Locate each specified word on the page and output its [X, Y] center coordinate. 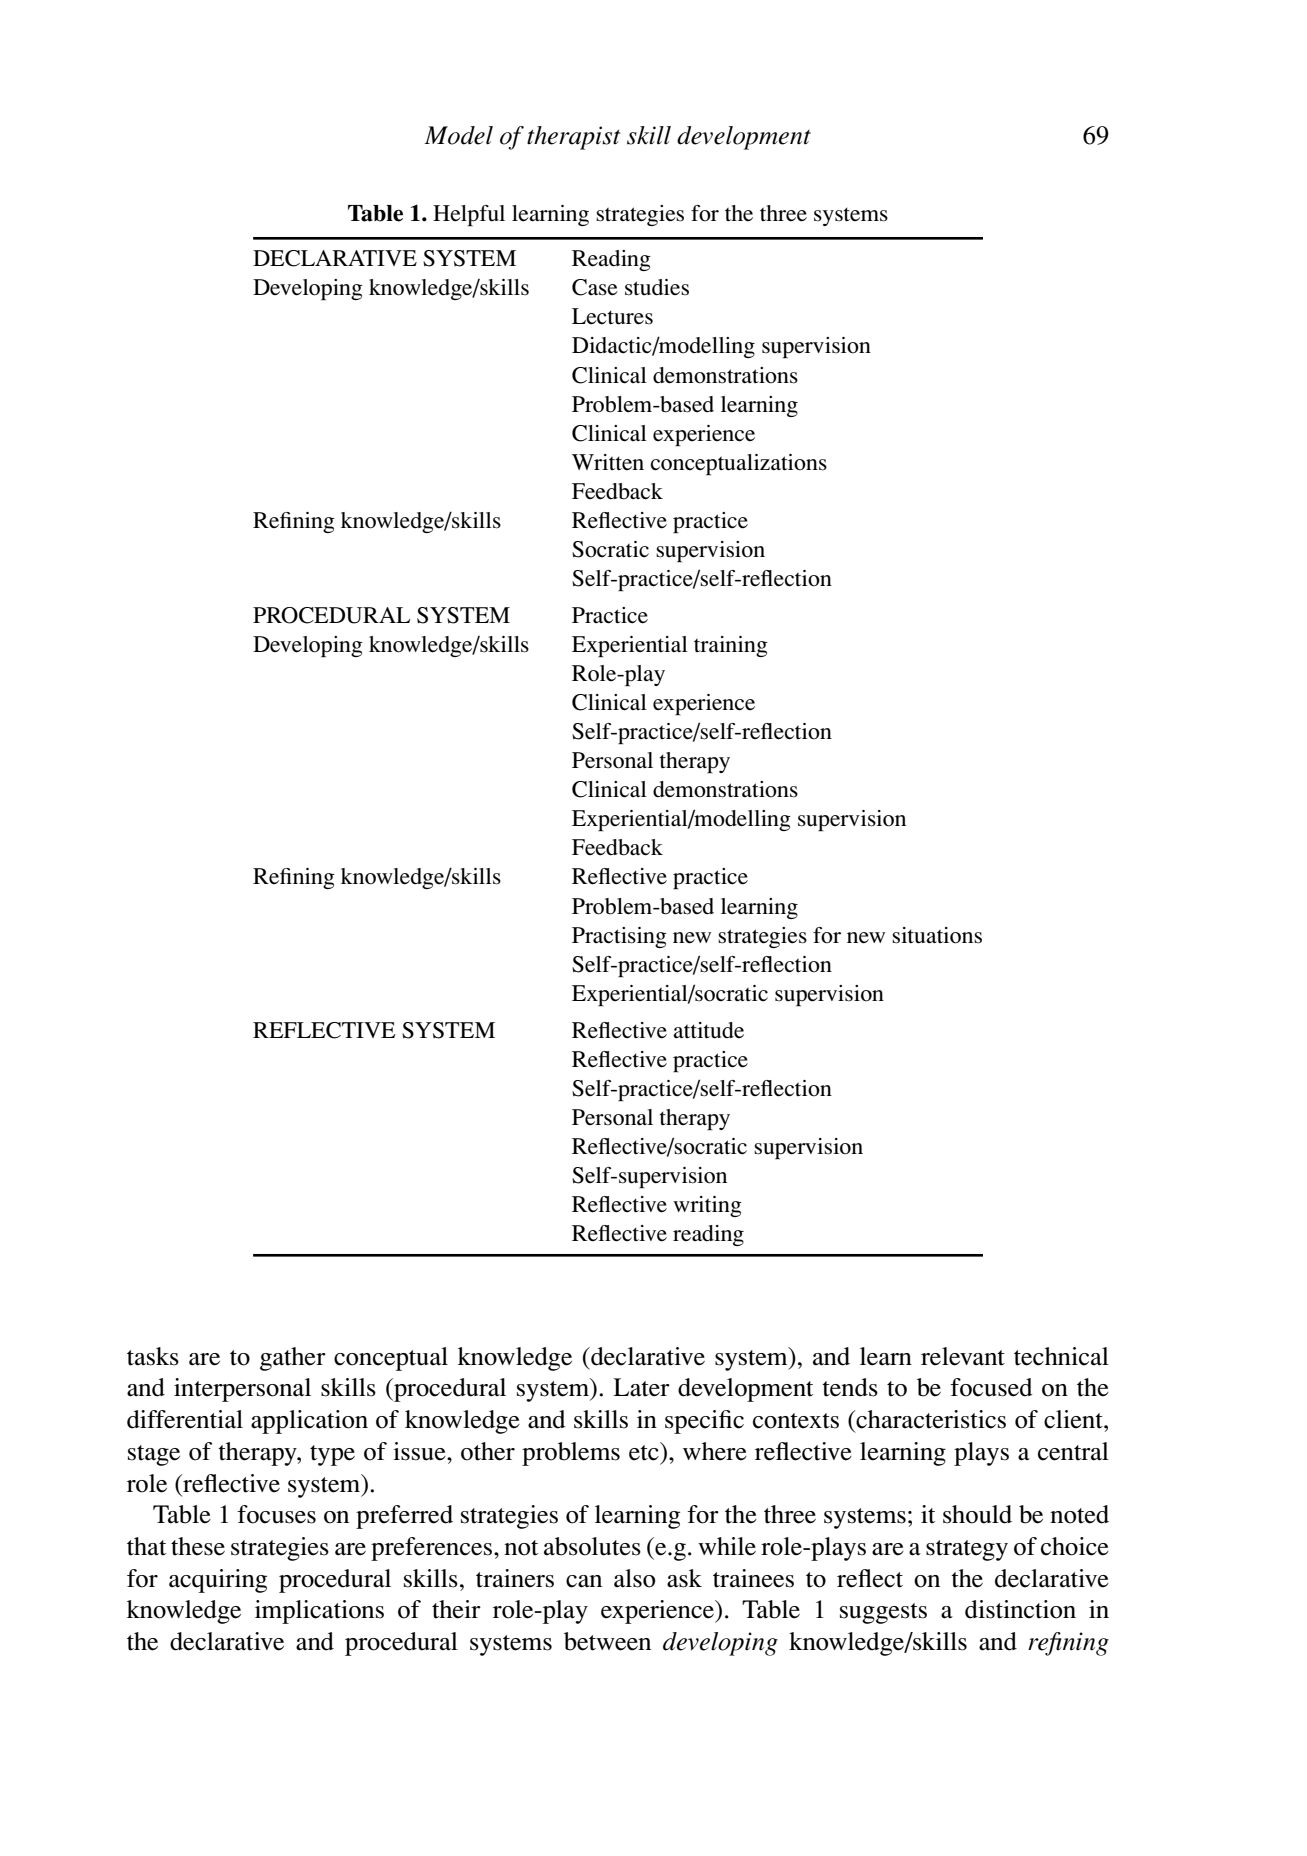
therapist [573, 138]
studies [657, 287]
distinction [1020, 1609]
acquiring [218, 1581]
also [634, 1578]
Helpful [469, 215]
